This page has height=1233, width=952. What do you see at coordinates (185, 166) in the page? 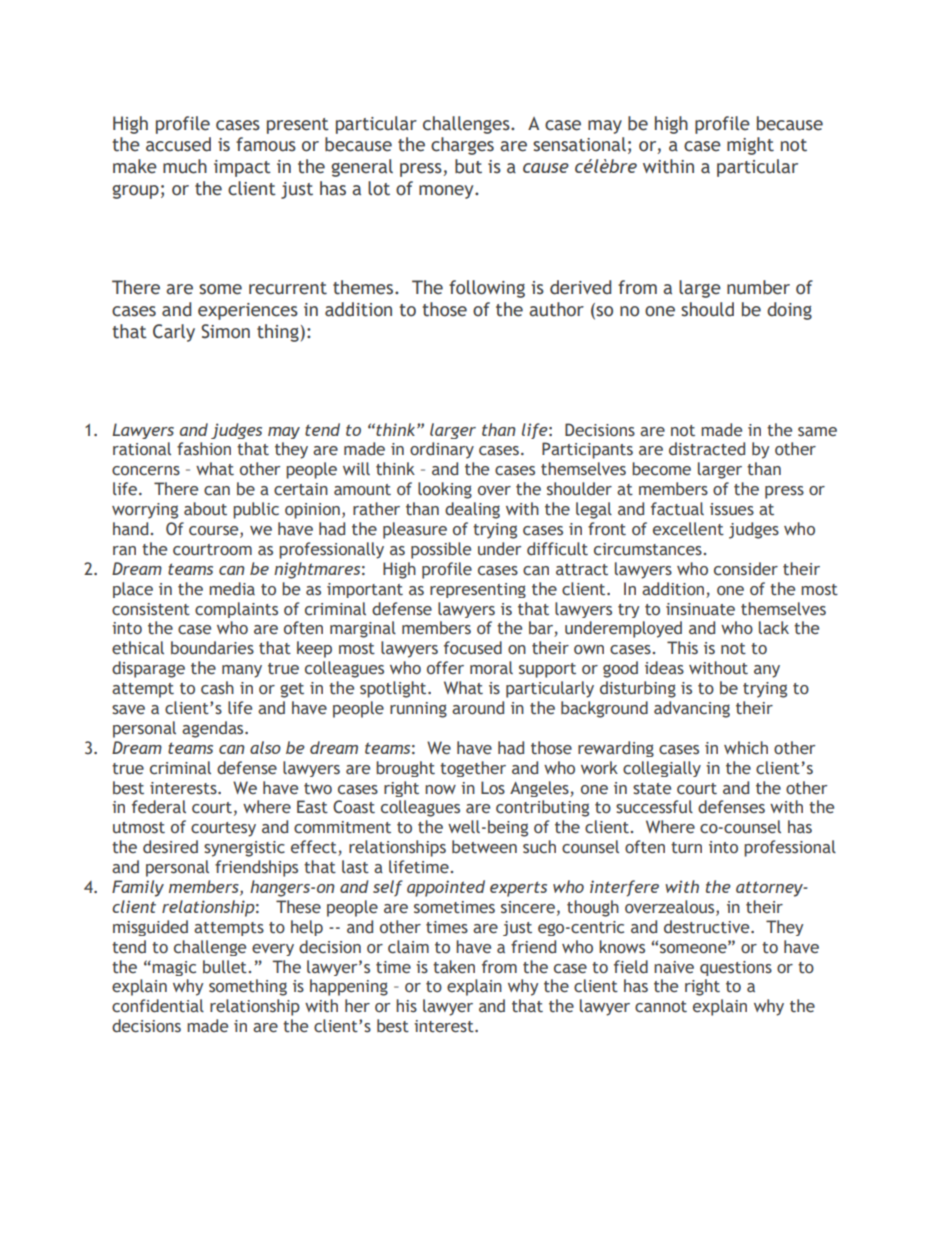
I see `much` at bounding box center [185, 166].
